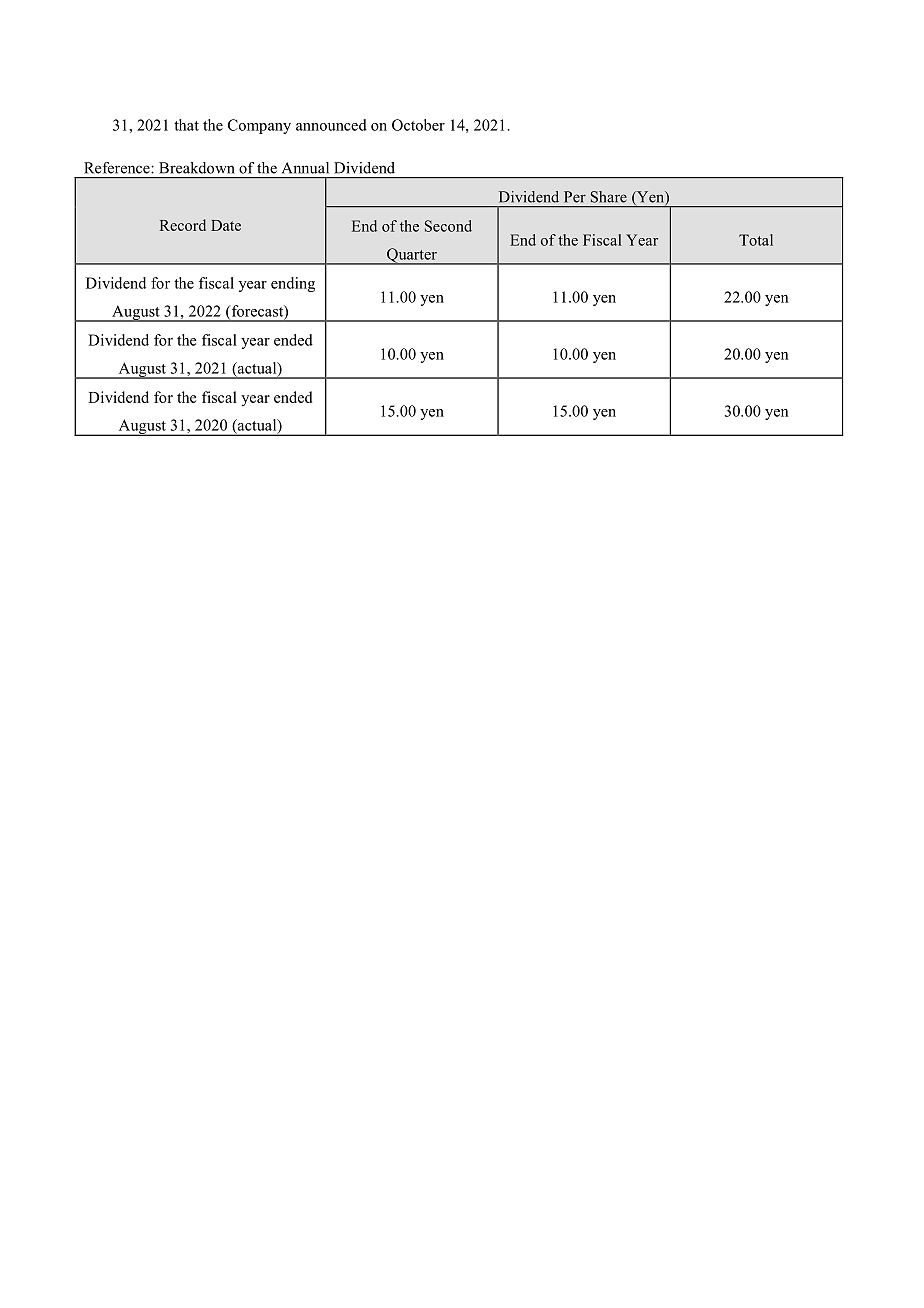  I want to click on Second, so click(448, 226).
